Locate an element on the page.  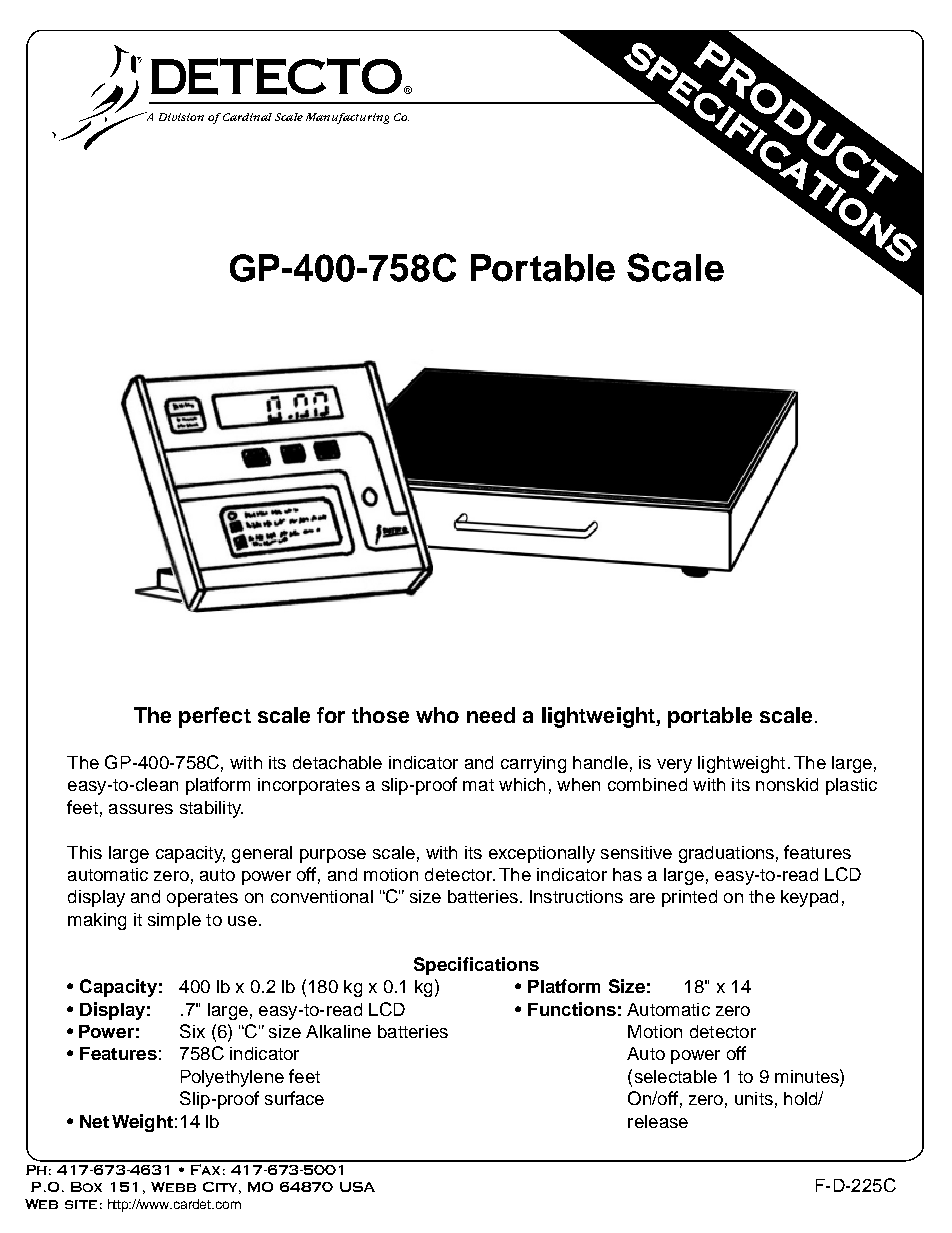
assures is located at coordinates (141, 809).
